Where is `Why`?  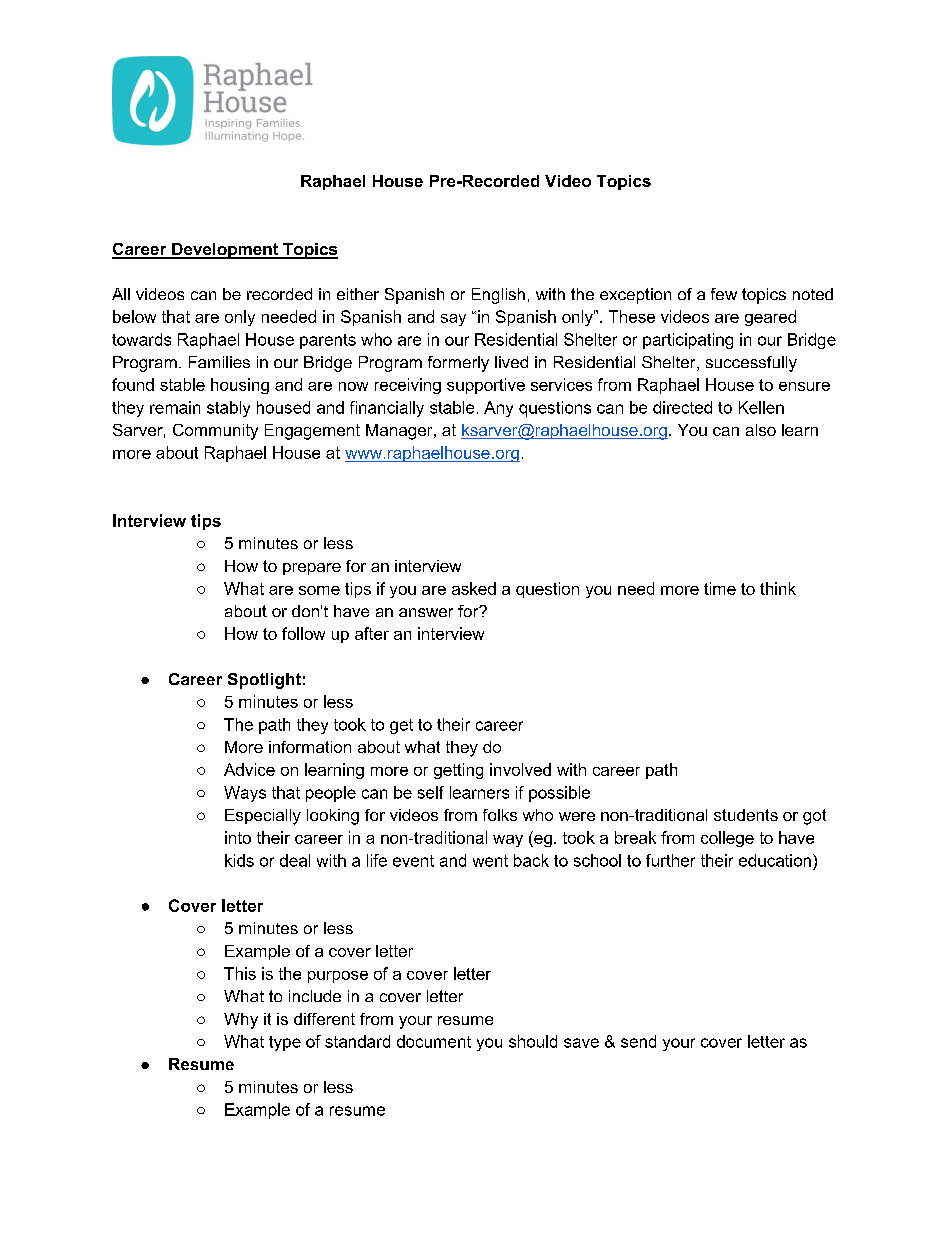 Why is located at coordinates (241, 1021).
